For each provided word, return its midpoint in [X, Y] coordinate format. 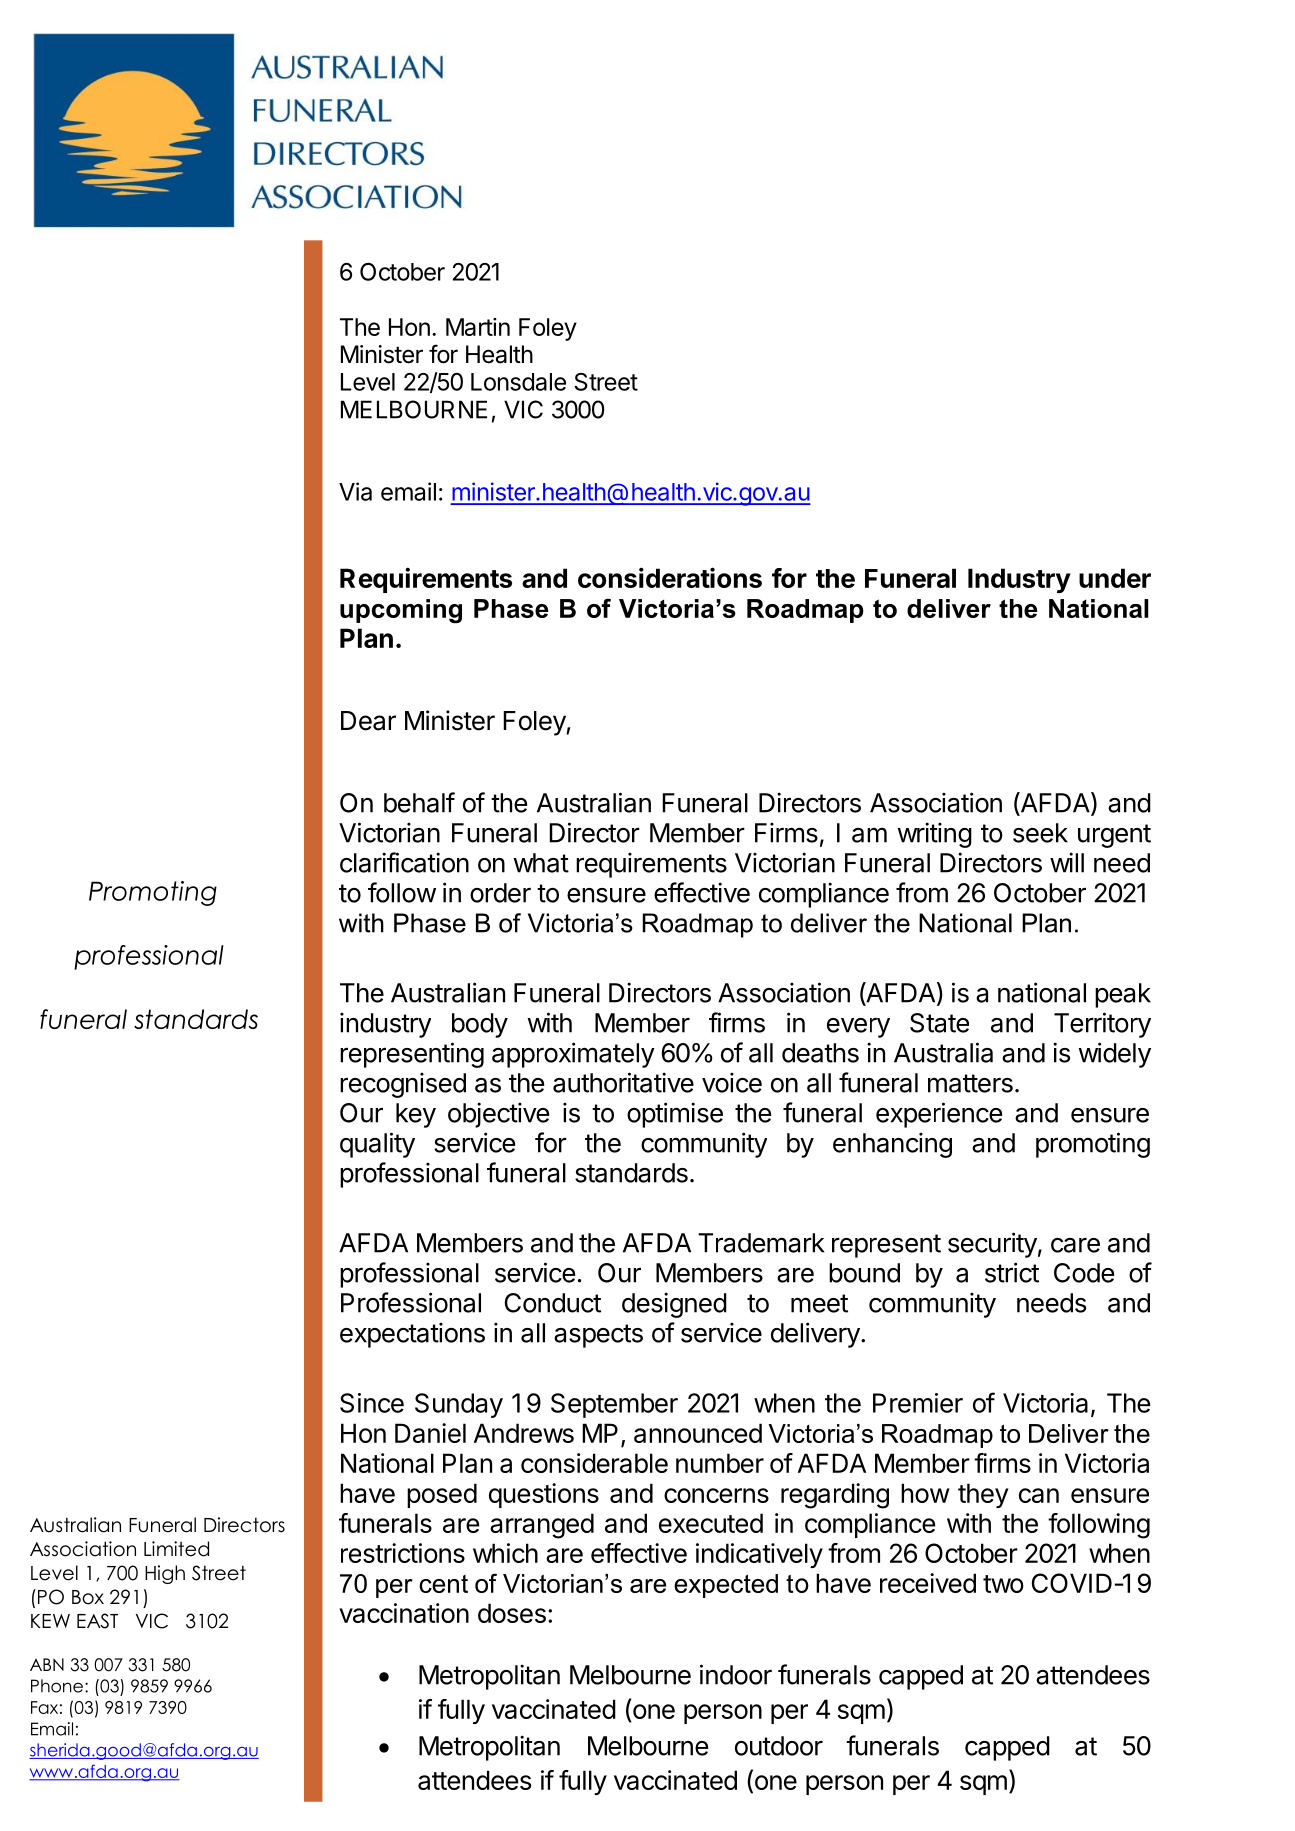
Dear [368, 721]
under [1115, 578]
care [1075, 1245]
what [541, 863]
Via [355, 491]
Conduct [553, 1303]
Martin [478, 327]
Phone [57, 1686]
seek [1040, 833]
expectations [412, 1335]
